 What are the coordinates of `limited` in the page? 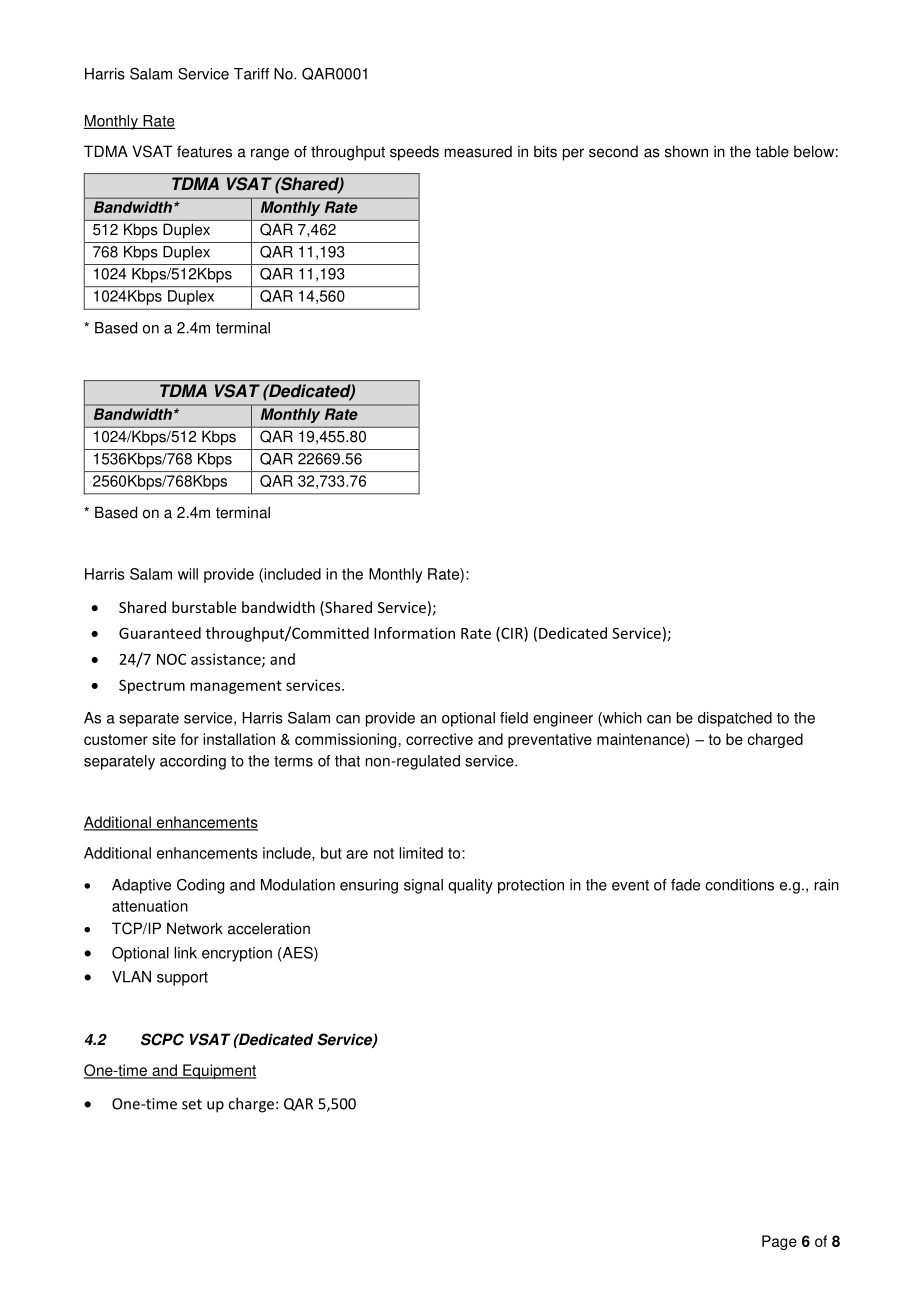 It's located at (421, 853).
